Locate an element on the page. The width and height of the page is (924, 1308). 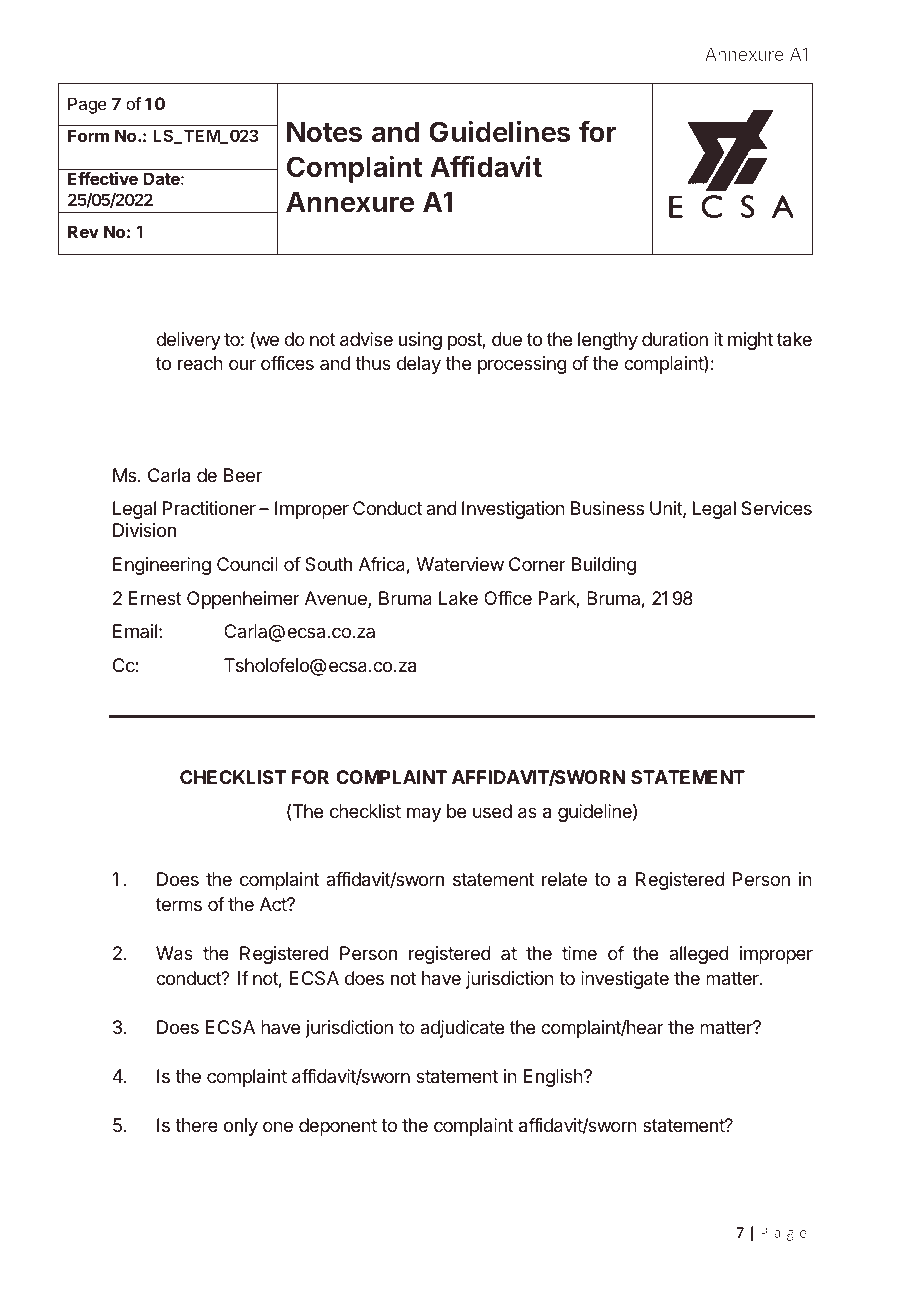
Effective is located at coordinates (103, 178).
